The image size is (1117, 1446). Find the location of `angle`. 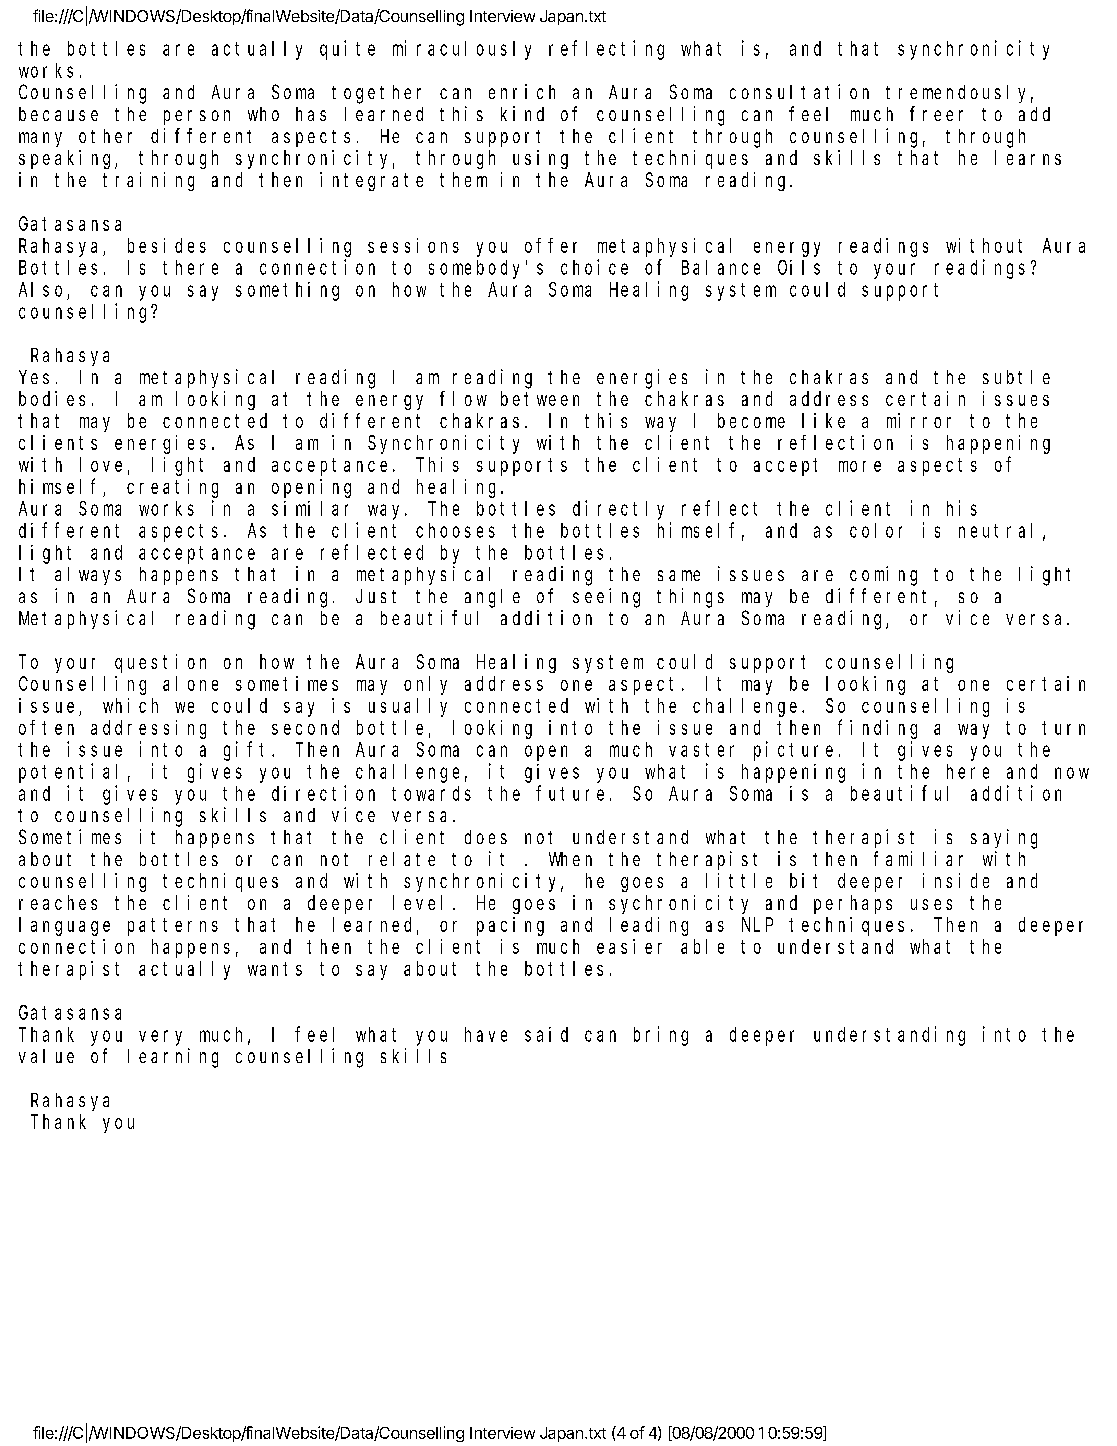

angle is located at coordinates (492, 598).
